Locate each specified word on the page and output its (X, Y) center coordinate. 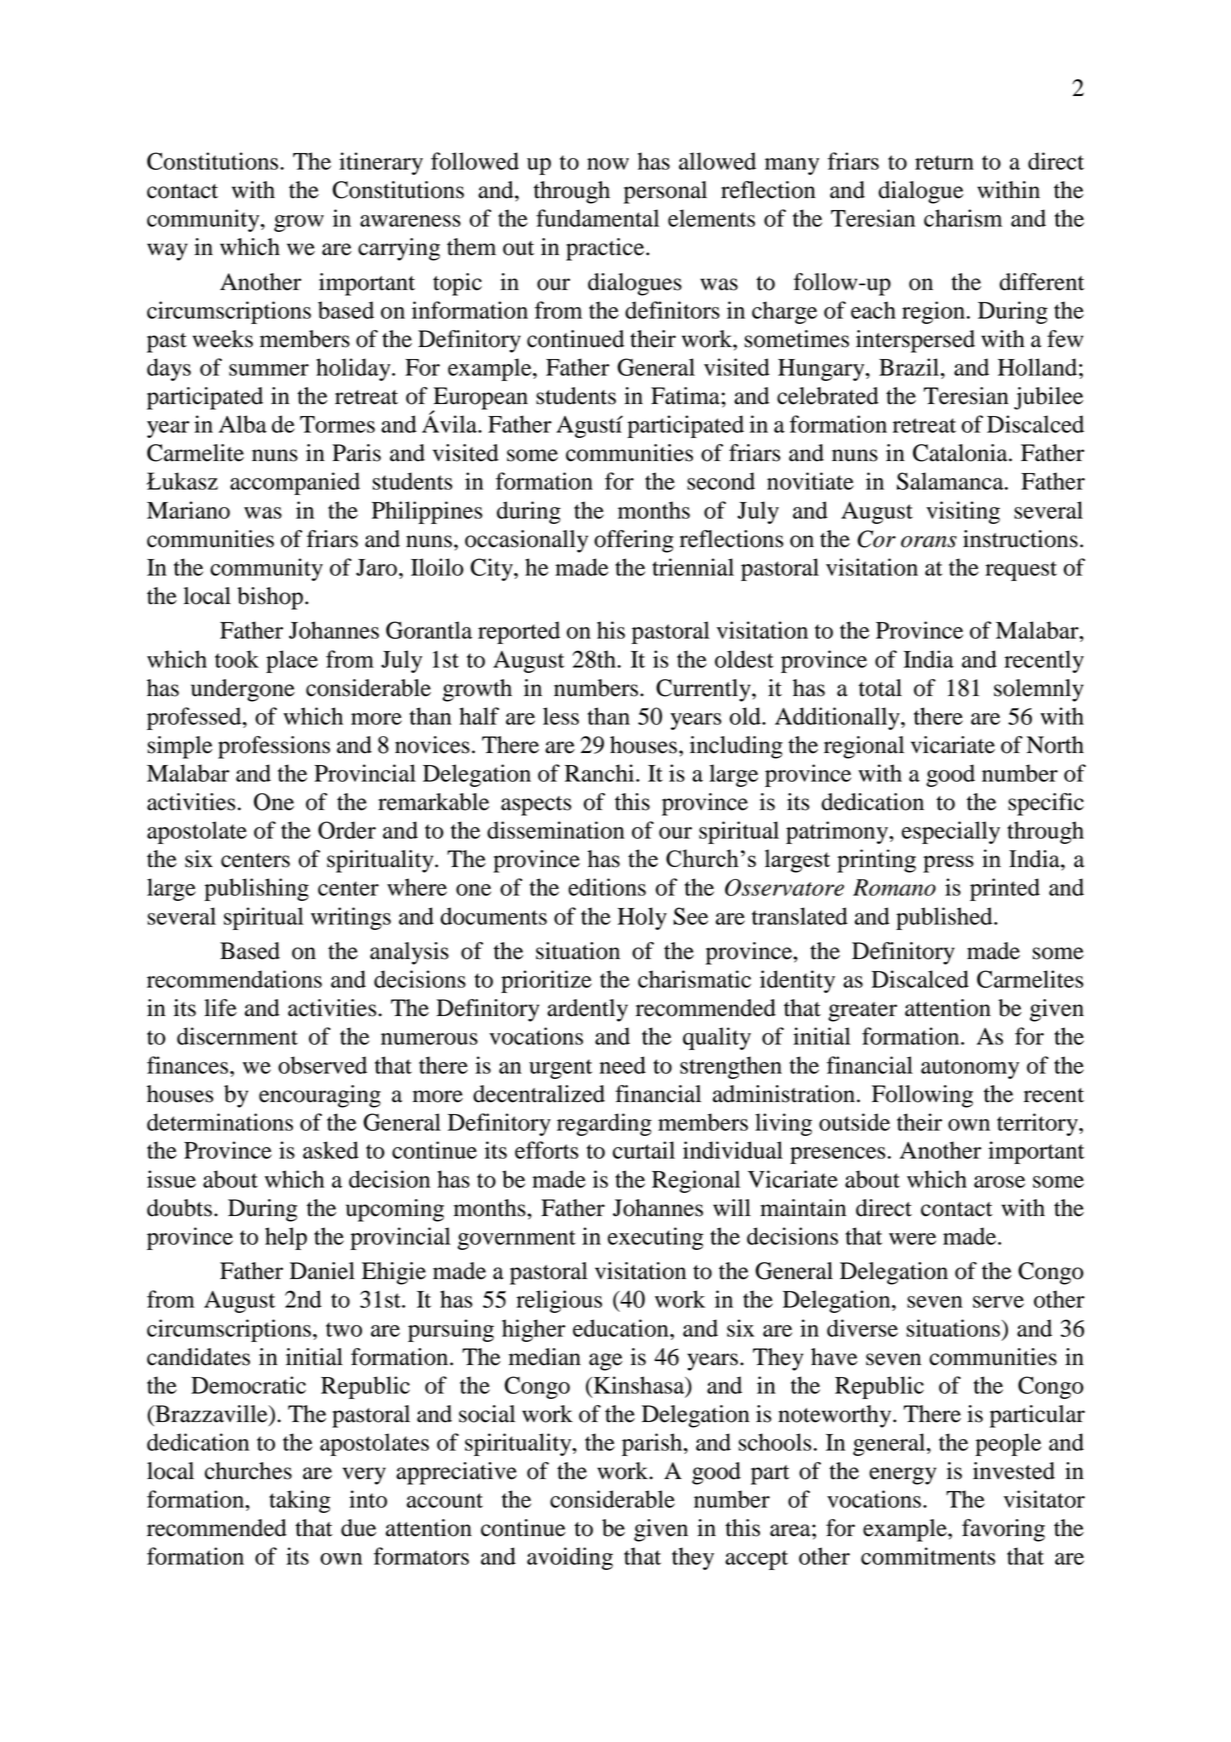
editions (607, 887)
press (948, 864)
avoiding (570, 1558)
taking (299, 1501)
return (944, 162)
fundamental (597, 218)
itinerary (381, 163)
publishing (256, 889)
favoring (1003, 1530)
